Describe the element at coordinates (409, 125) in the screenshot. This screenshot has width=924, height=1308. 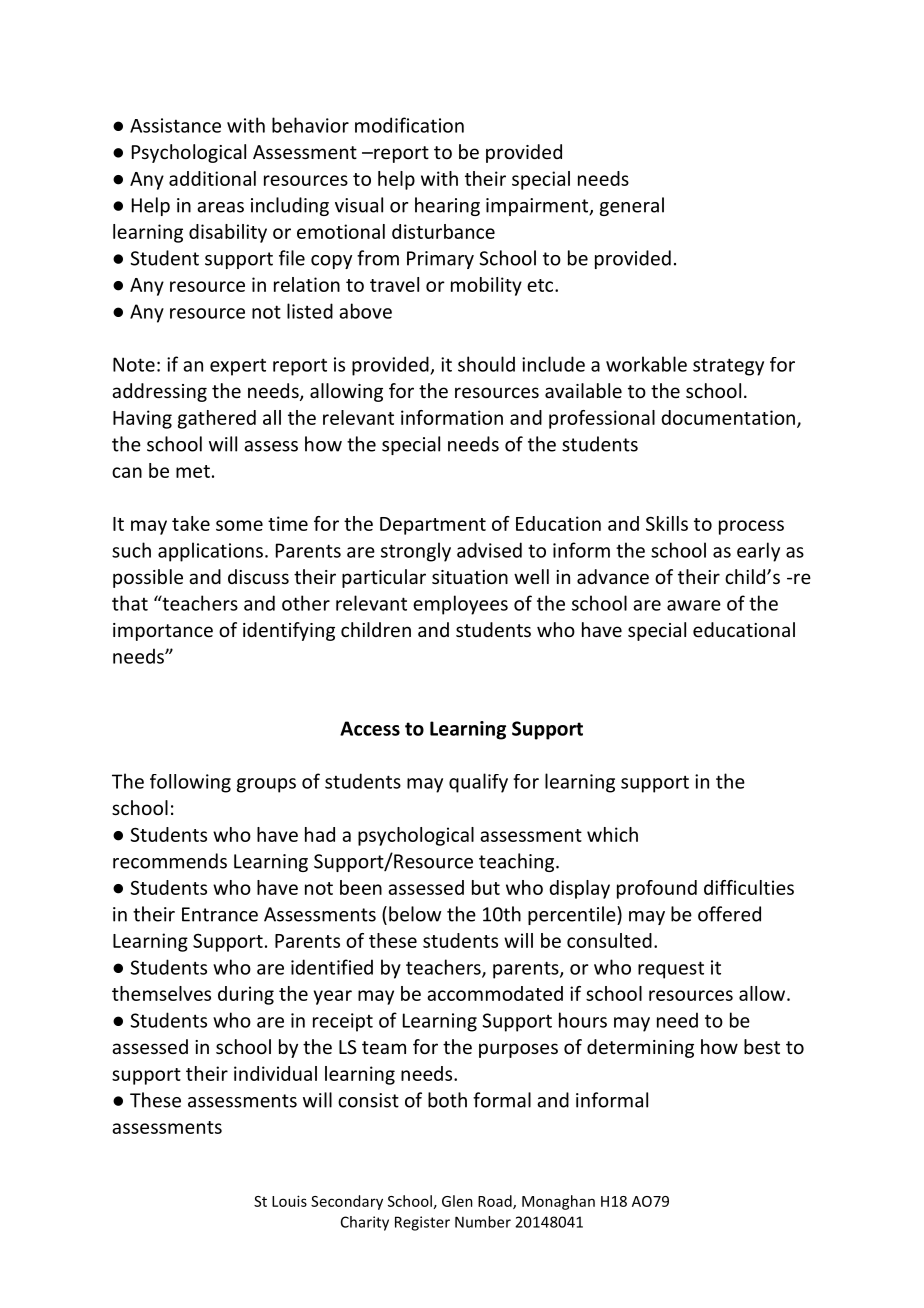
I see `modification` at that location.
